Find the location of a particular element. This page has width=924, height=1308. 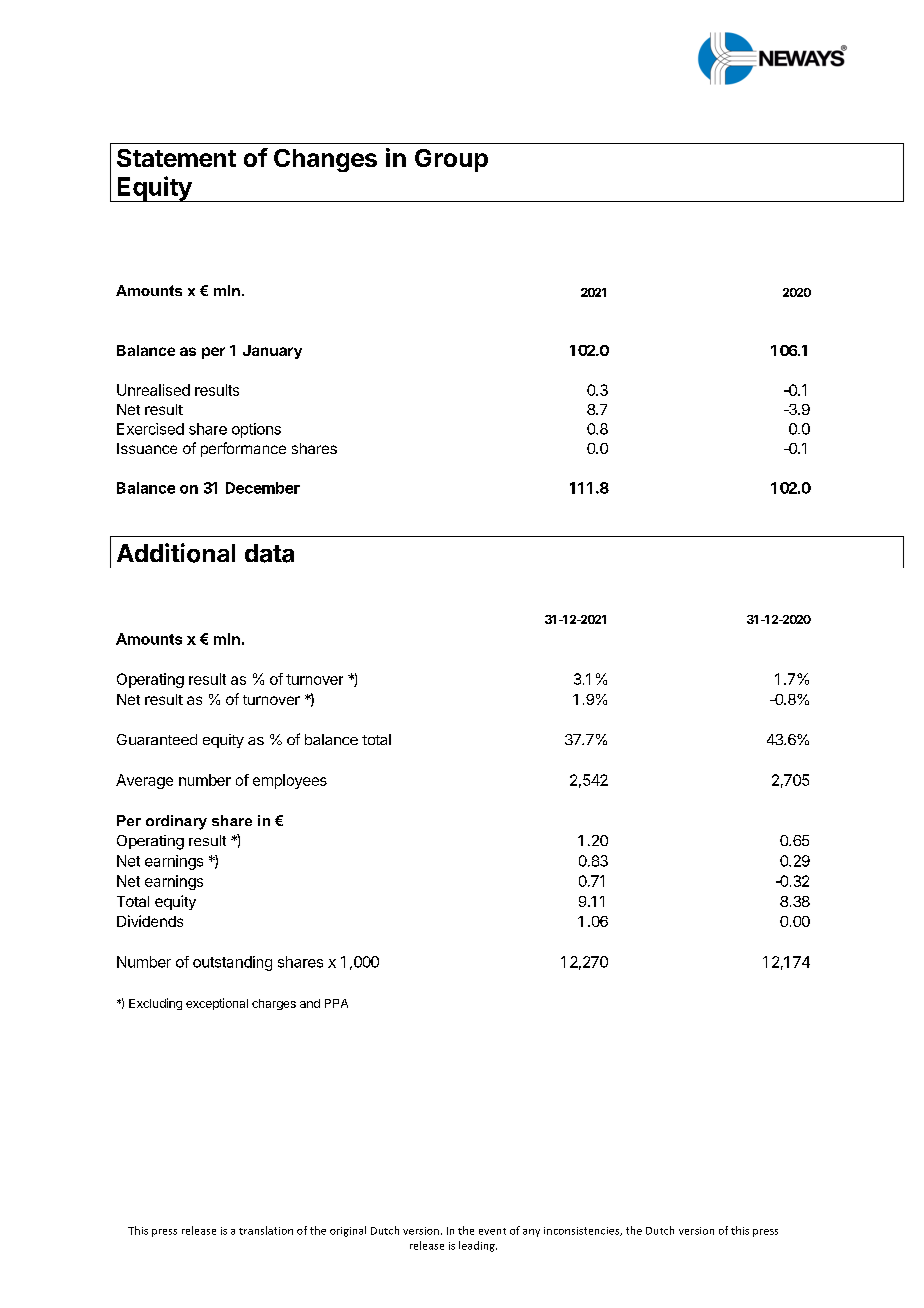

Changes is located at coordinates (325, 160).
